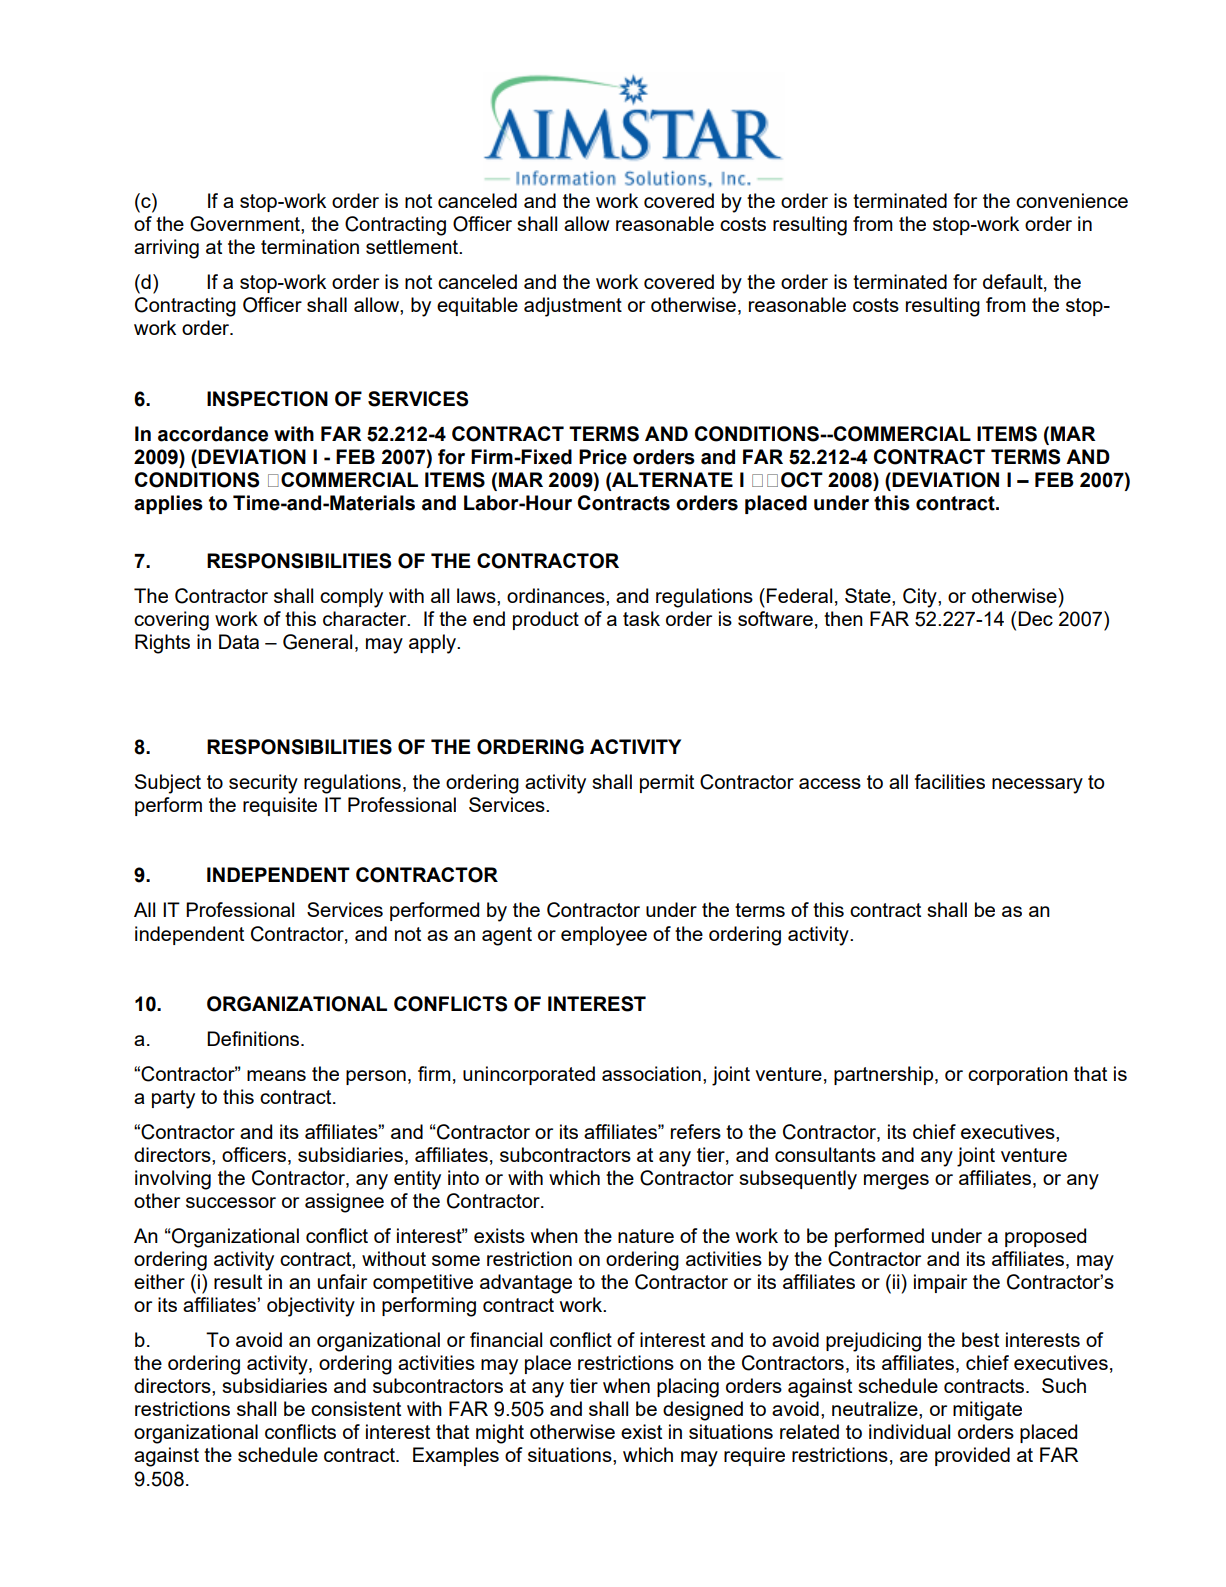 Image resolution: width=1226 pixels, height=1587 pixels. What do you see at coordinates (950, 781) in the screenshot?
I see `facilities` at bounding box center [950, 781].
